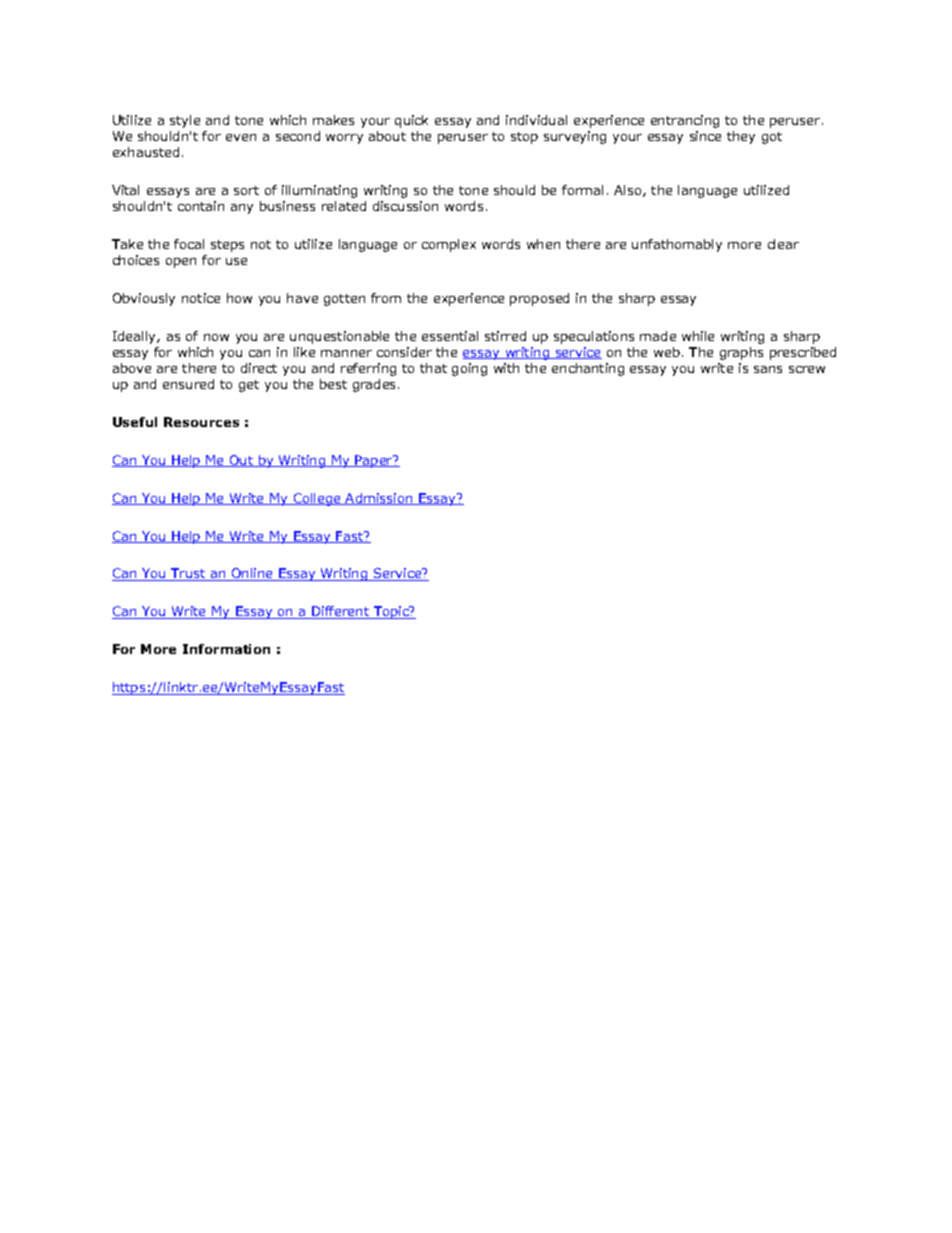  What do you see at coordinates (241, 137) in the document?
I see `even` at bounding box center [241, 137].
